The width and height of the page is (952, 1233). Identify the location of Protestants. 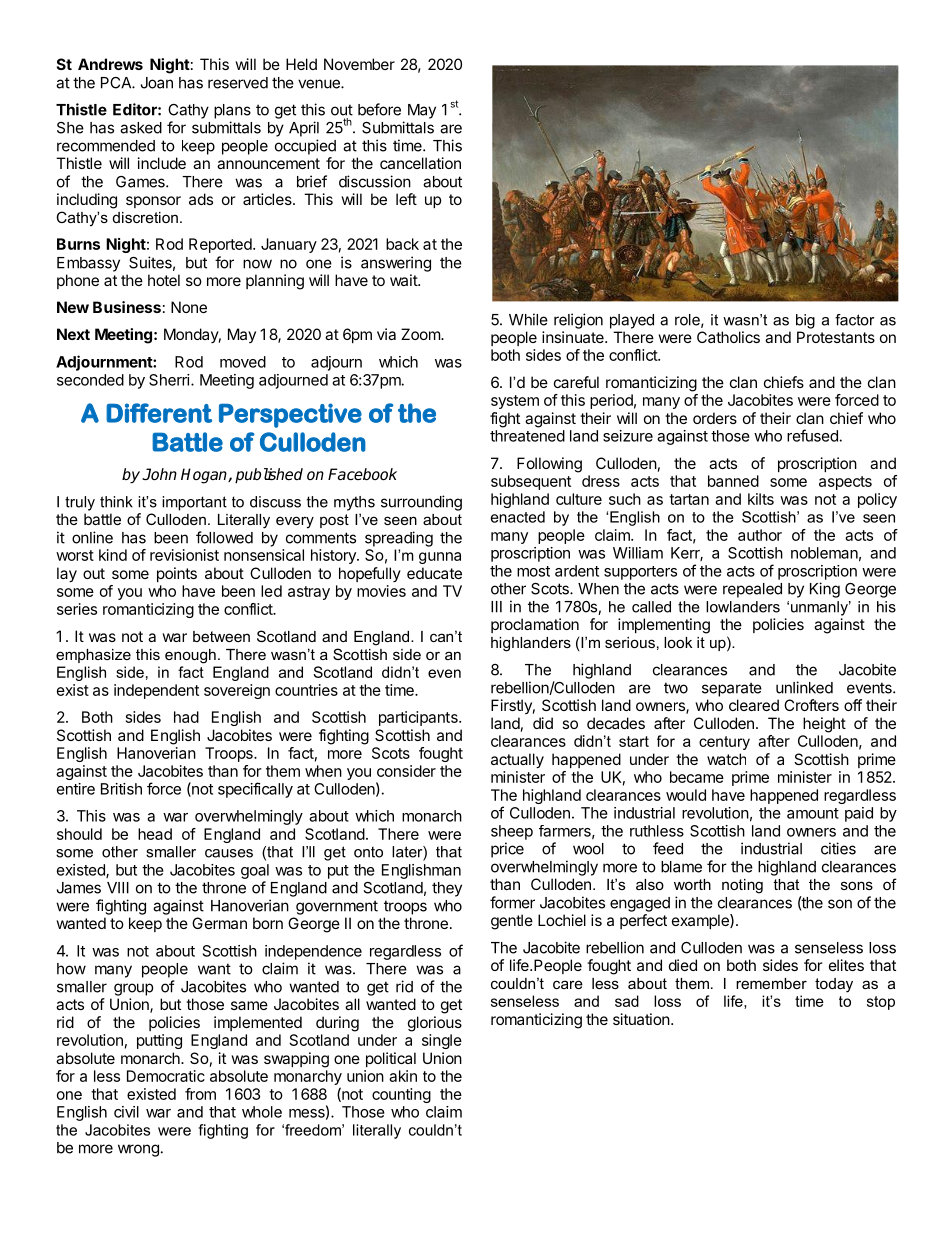
(836, 337).
